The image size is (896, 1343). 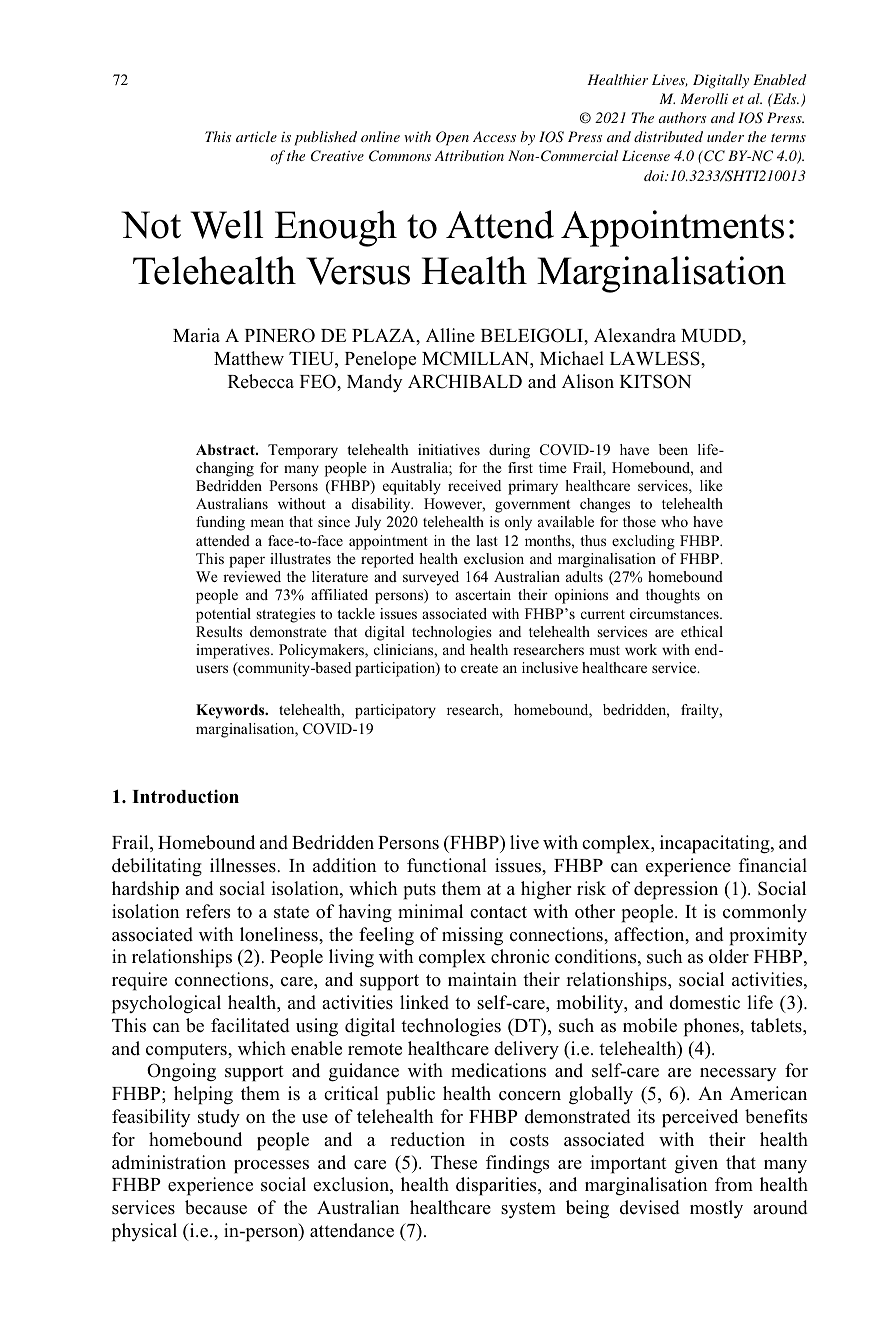 What do you see at coordinates (234, 651) in the screenshot?
I see `imperatives` at bounding box center [234, 651].
